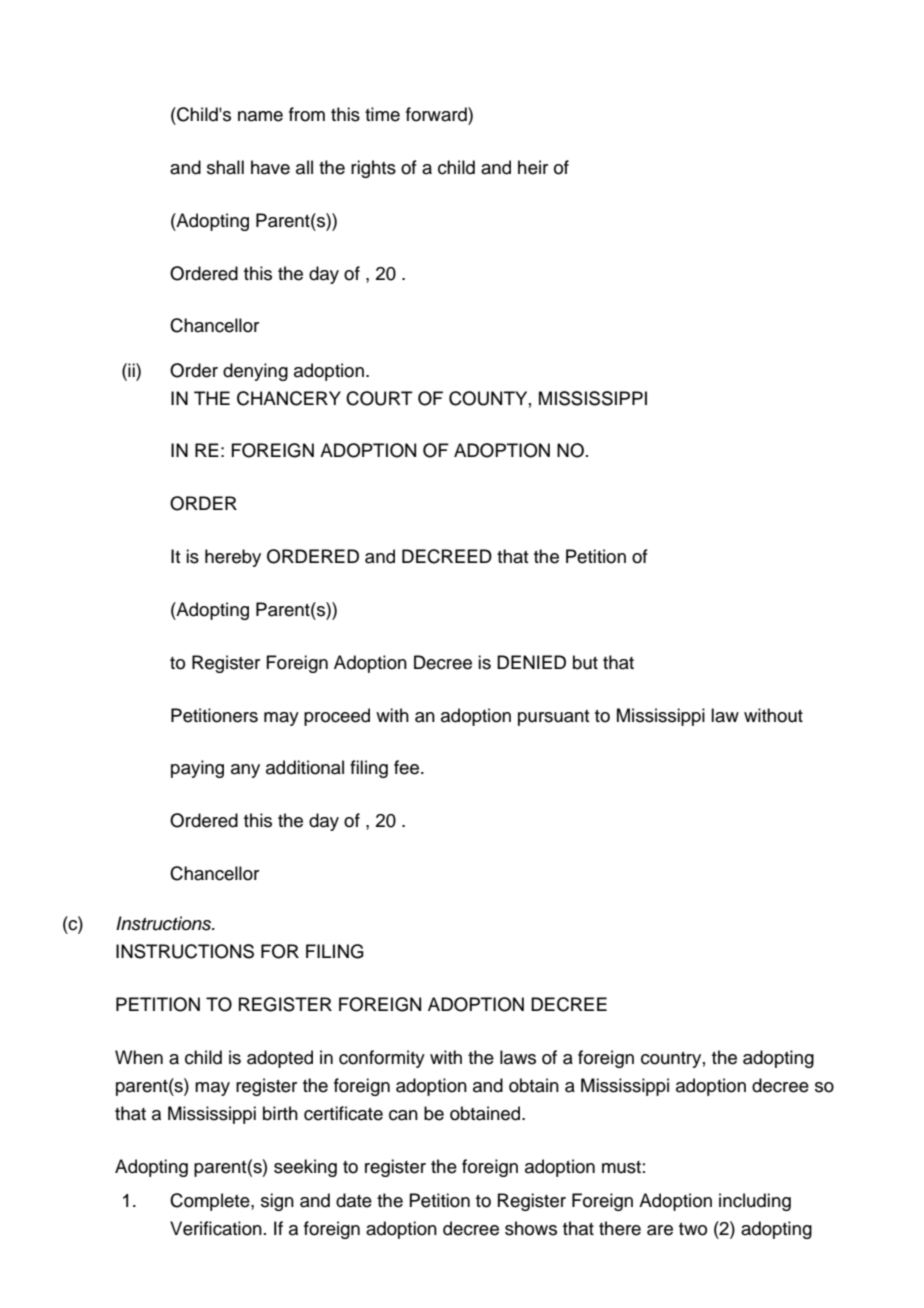 The image size is (924, 1308). What do you see at coordinates (437, 114) in the document?
I see `forward` at bounding box center [437, 114].
